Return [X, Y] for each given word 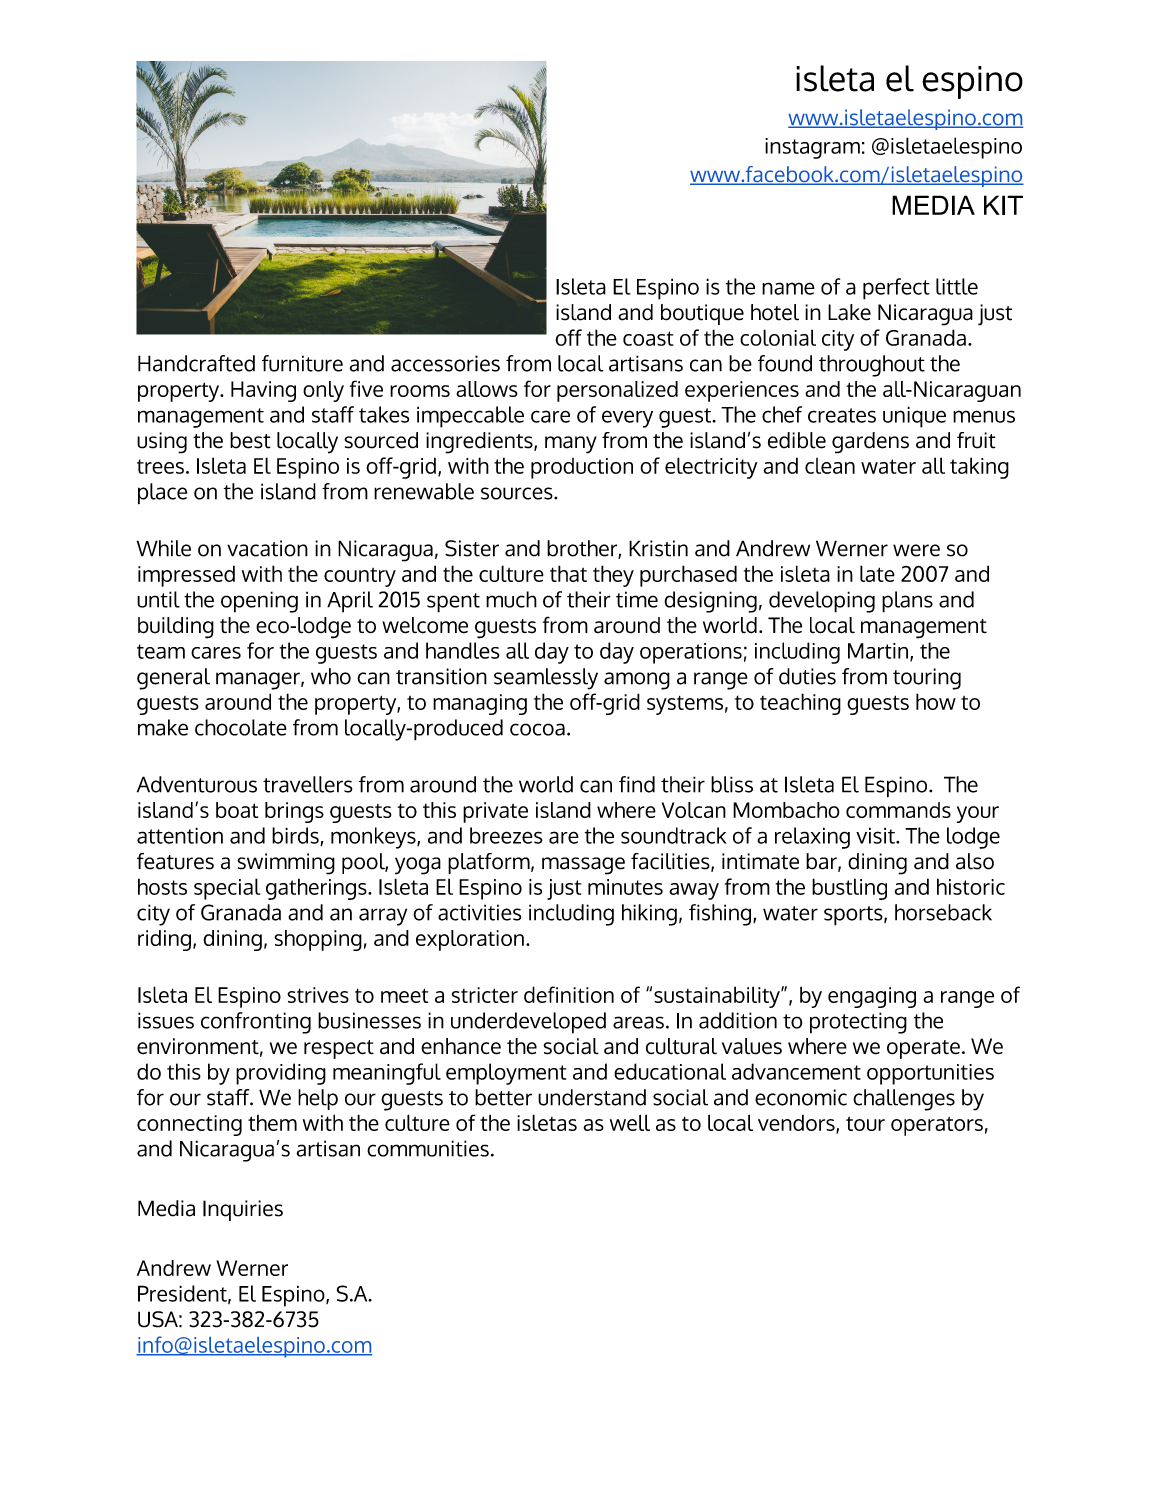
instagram [812, 148]
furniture [302, 363]
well [630, 1122]
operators [937, 1126]
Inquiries [243, 1210]
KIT [1003, 205]
